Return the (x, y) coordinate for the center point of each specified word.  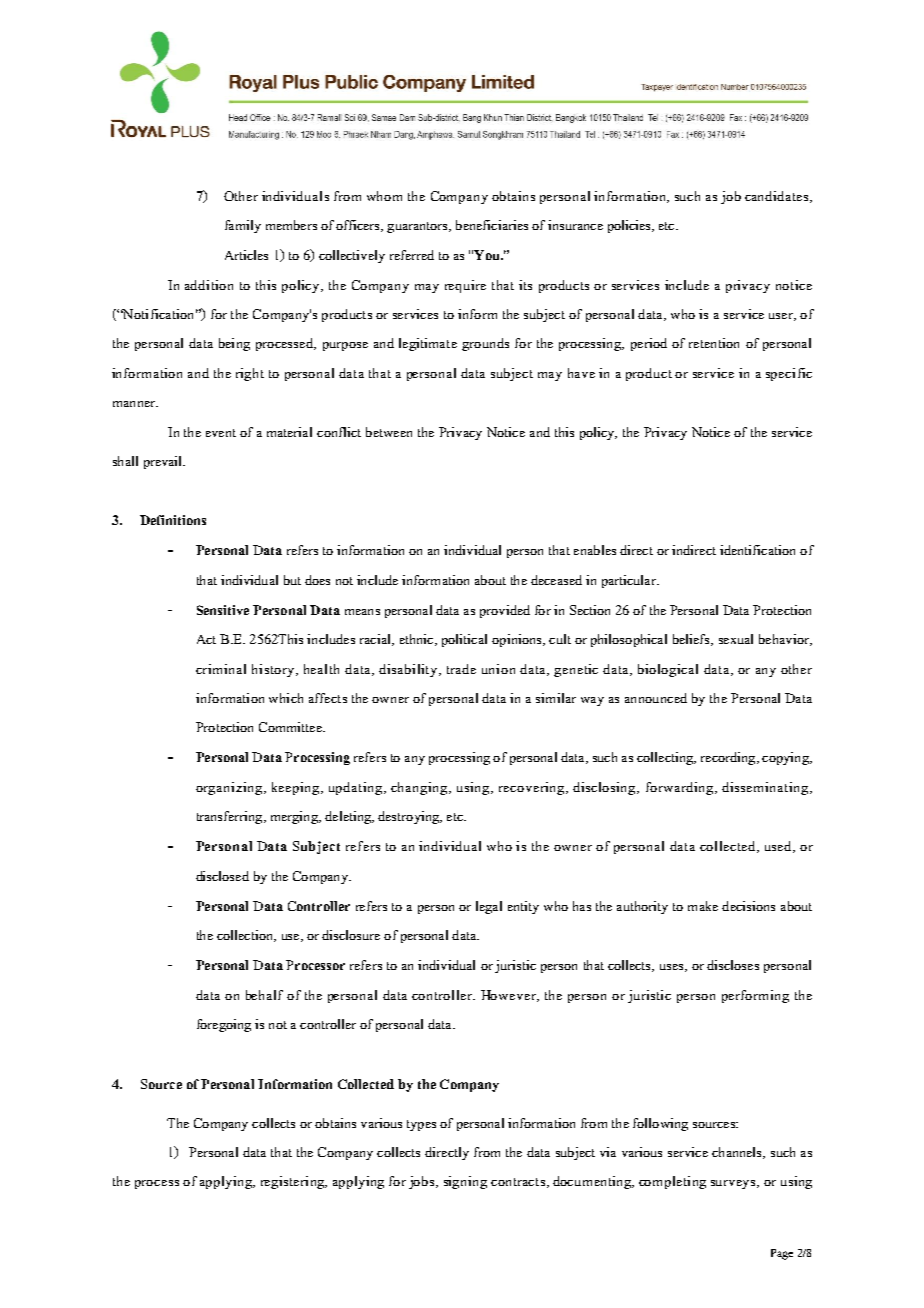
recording (729, 758)
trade (461, 669)
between (389, 432)
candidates (776, 196)
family (243, 226)
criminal (221, 669)
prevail (164, 462)
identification (757, 550)
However (509, 996)
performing (755, 996)
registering (293, 1182)
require (465, 286)
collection (246, 936)
